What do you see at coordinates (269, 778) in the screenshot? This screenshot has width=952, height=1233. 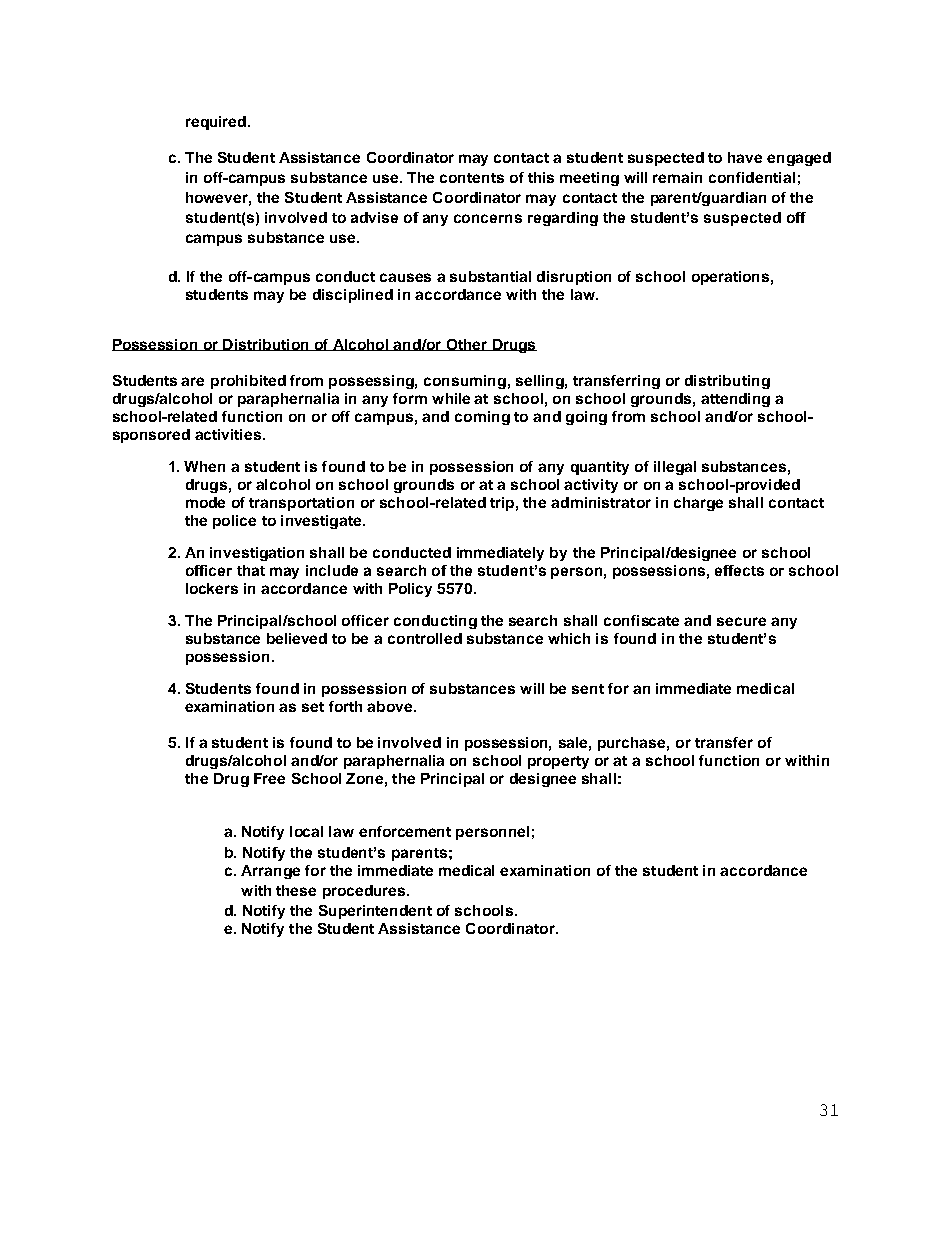 I see `Free` at bounding box center [269, 778].
